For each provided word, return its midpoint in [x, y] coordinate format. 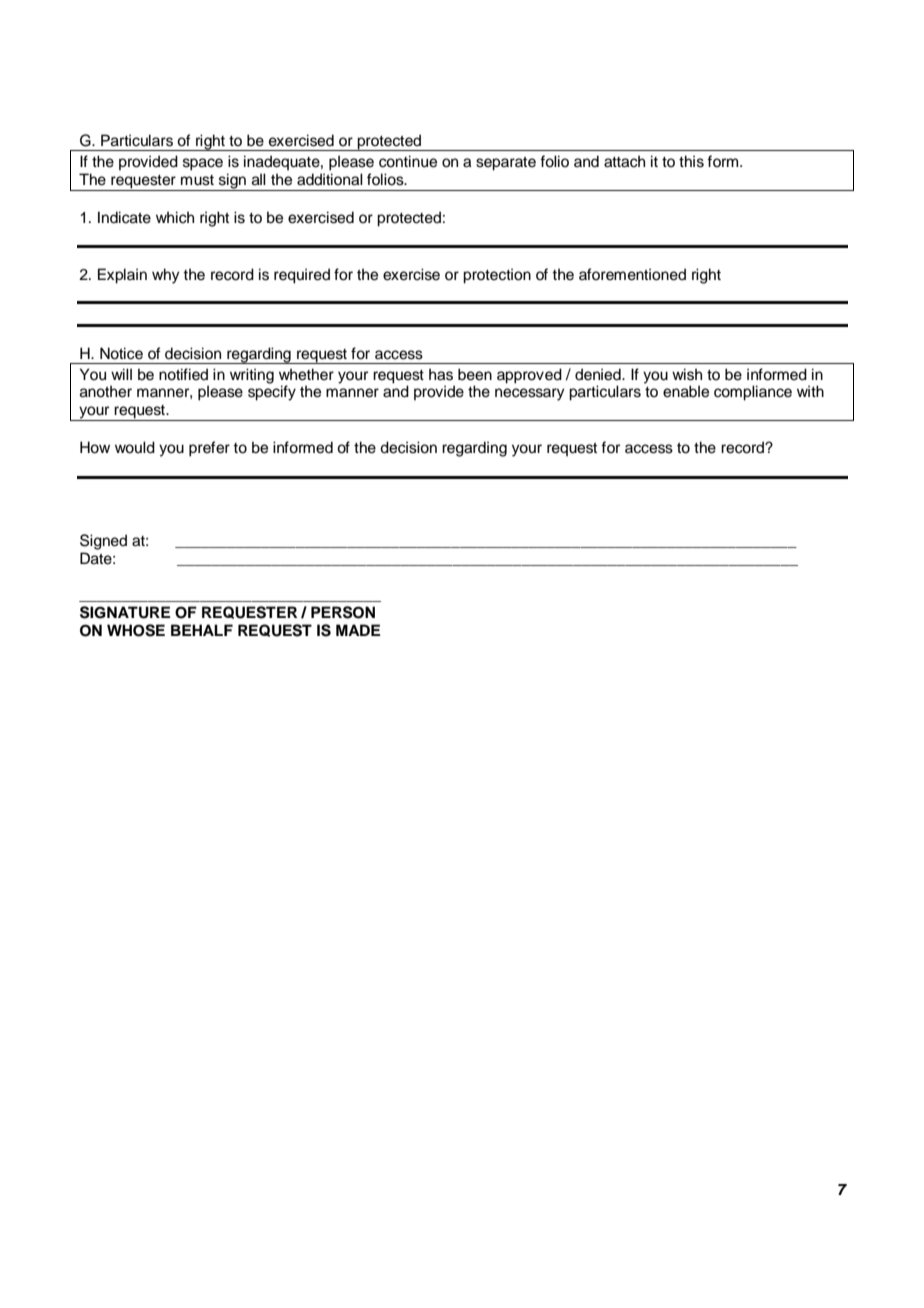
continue [408, 161]
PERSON [343, 612]
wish [687, 374]
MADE [358, 630]
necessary [530, 394]
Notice [121, 353]
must [197, 180]
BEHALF [202, 630]
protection [497, 276]
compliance [753, 393]
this [691, 161]
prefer [209, 449]
